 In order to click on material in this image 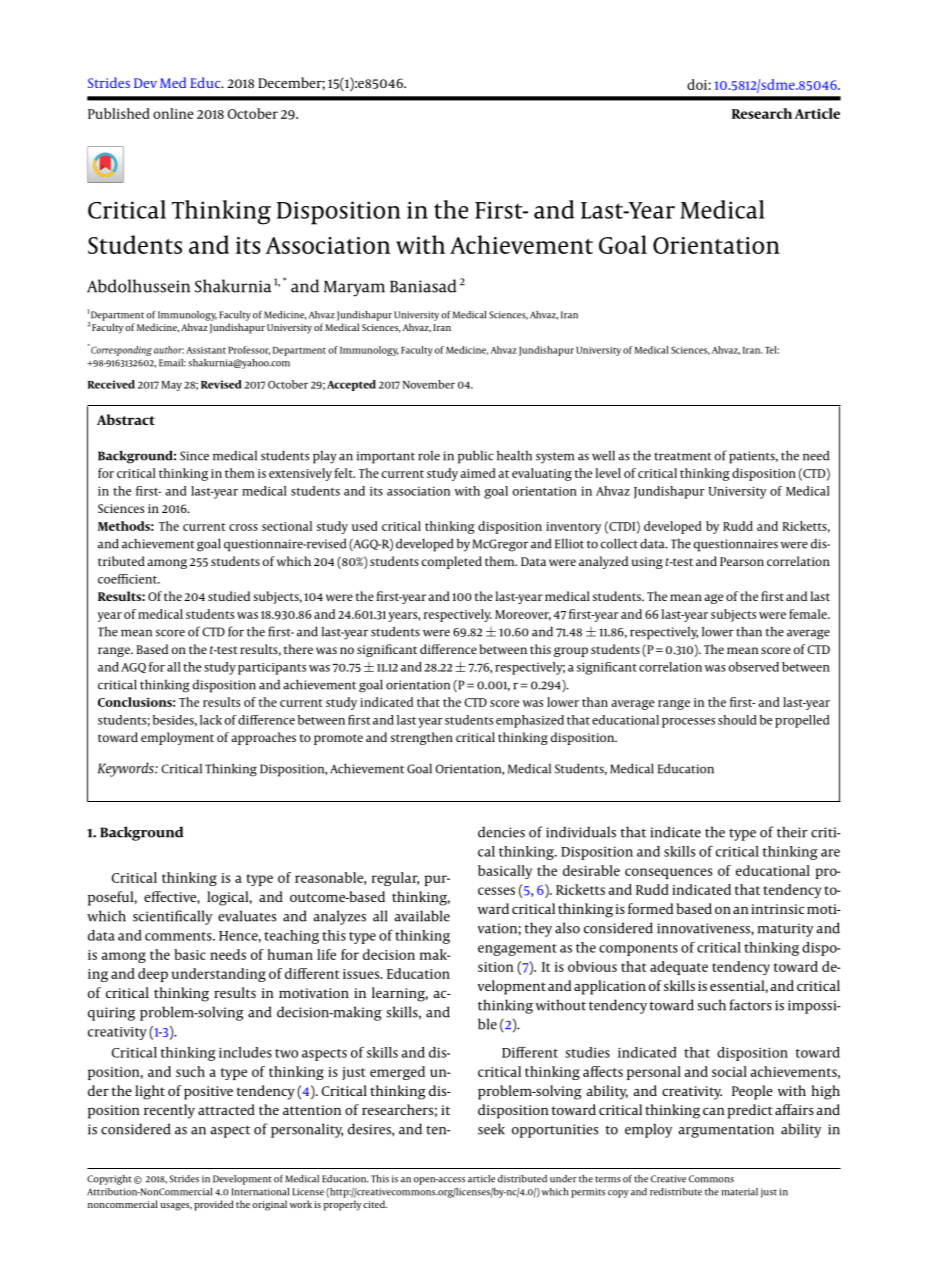, I will do `click(739, 1192)`.
